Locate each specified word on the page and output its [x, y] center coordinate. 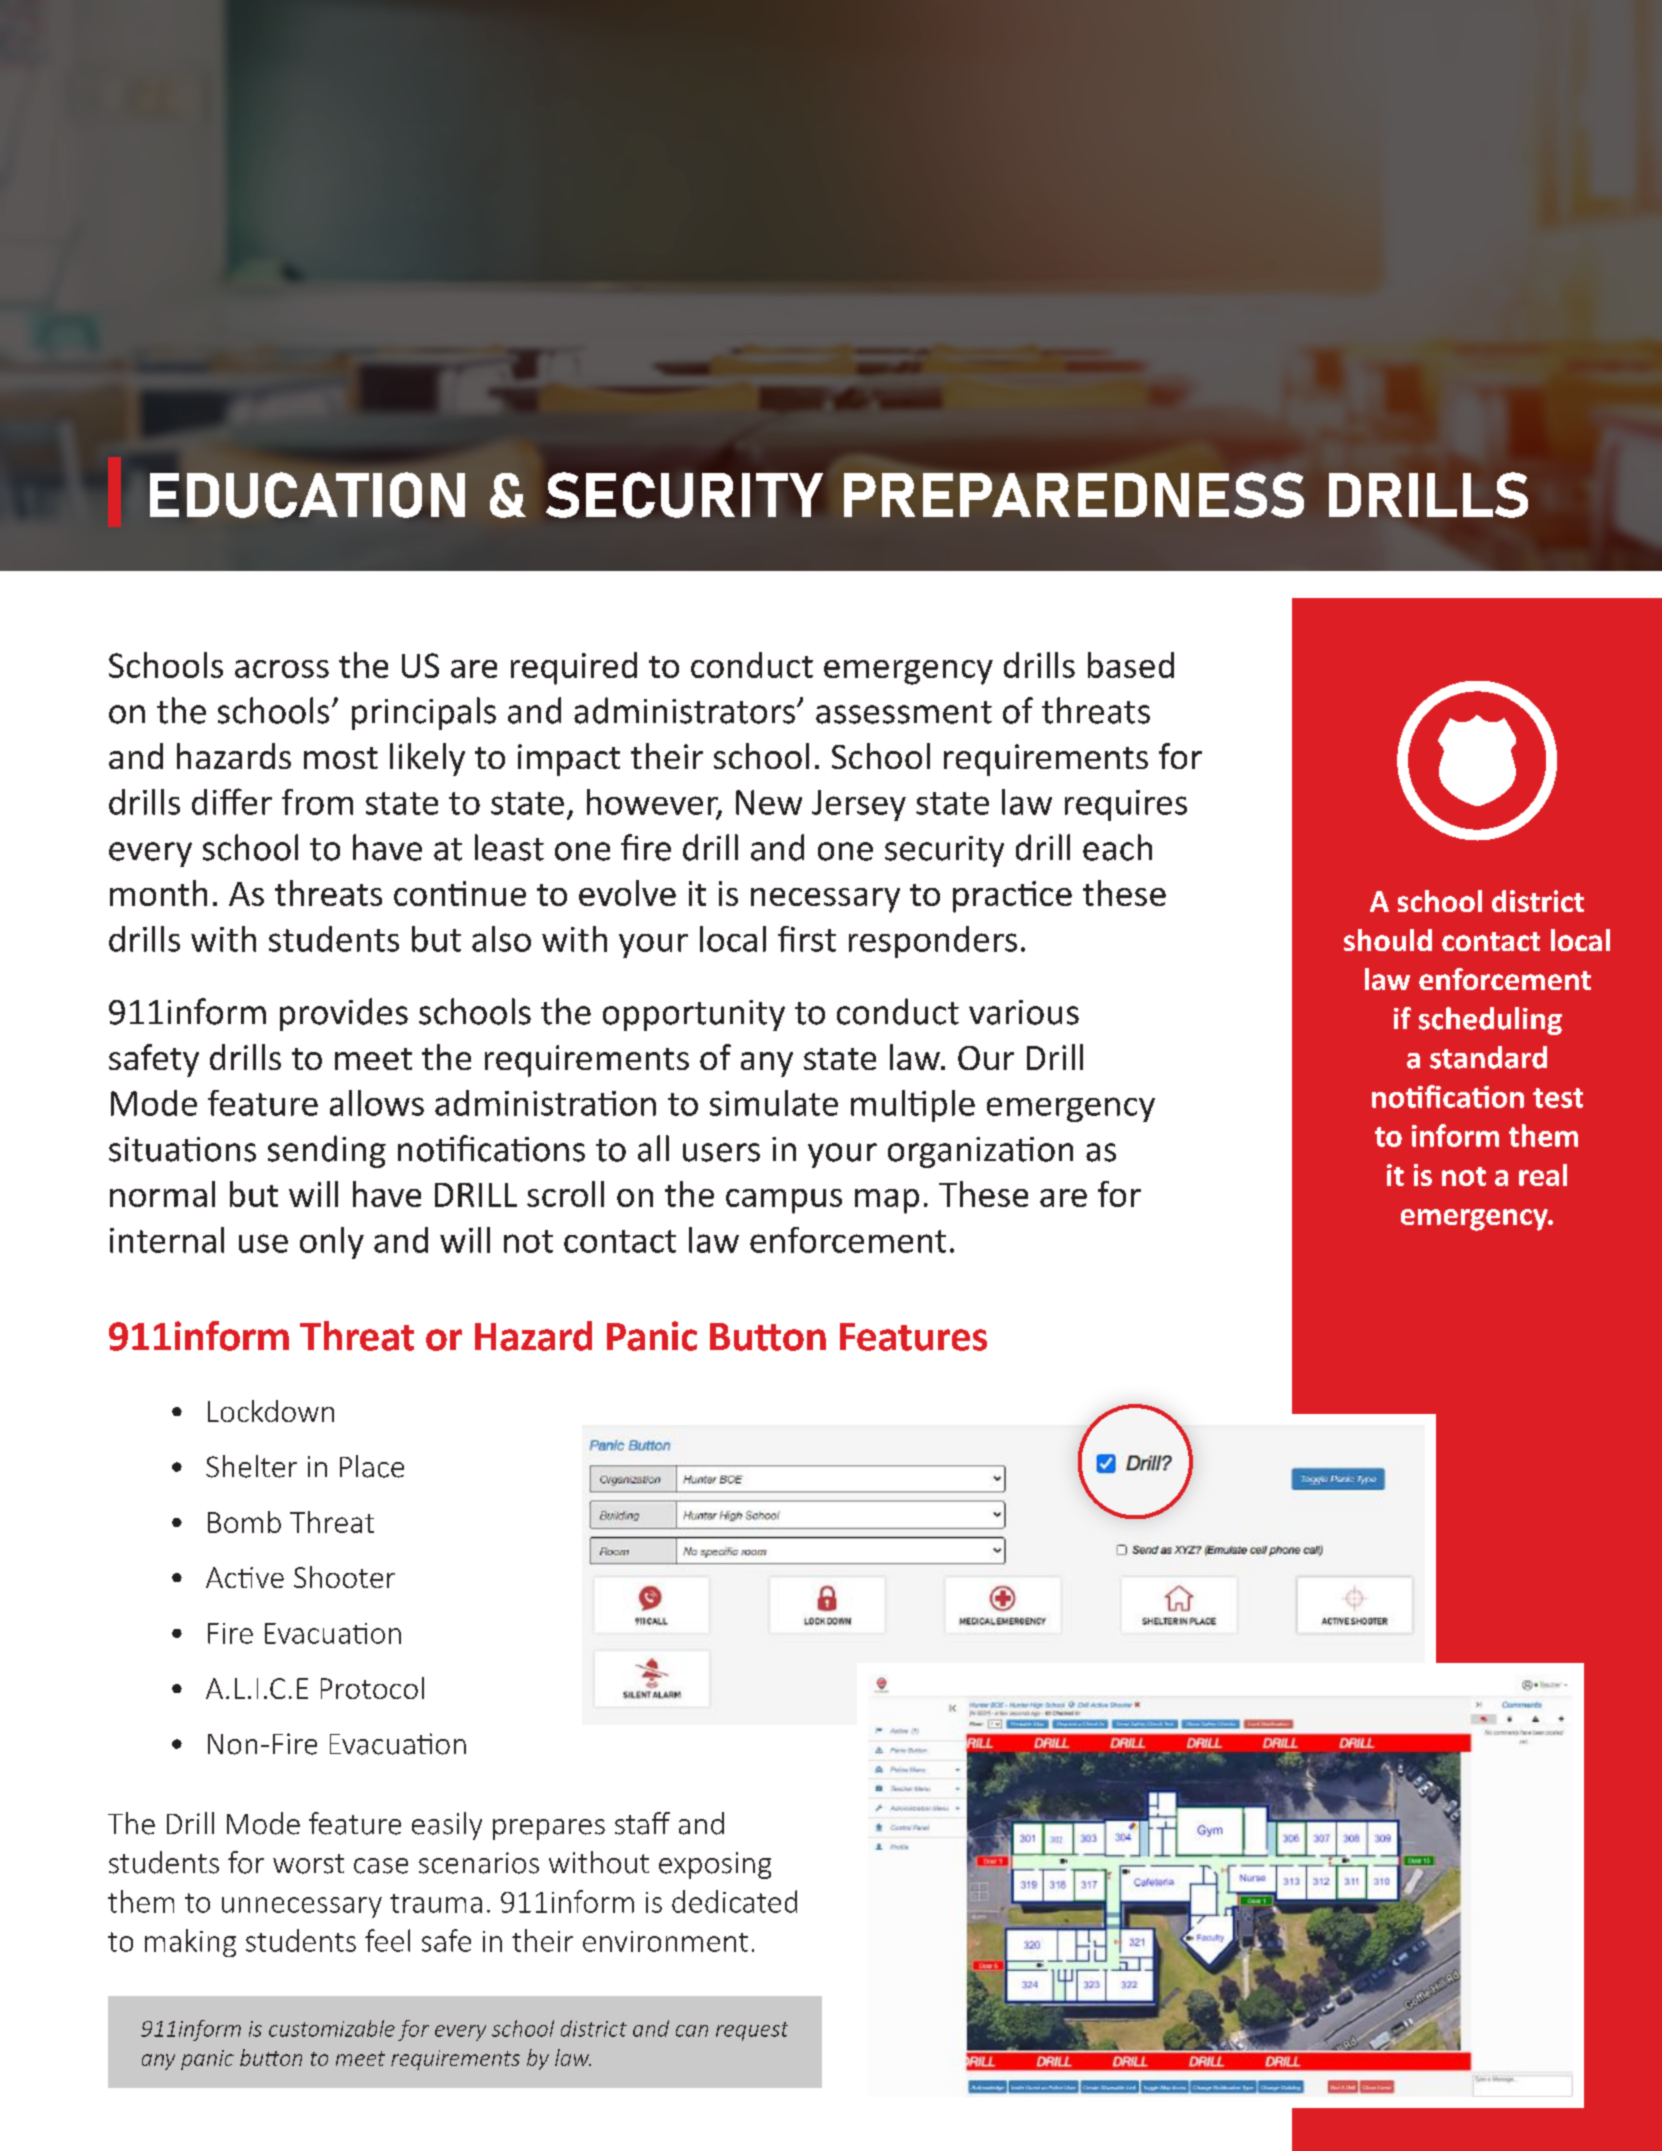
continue [460, 893]
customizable [332, 2028]
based [1131, 665]
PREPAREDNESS [1074, 495]
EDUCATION [307, 495]
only [332, 1243]
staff [642, 1823]
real [1543, 1175]
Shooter [344, 1577]
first [807, 939]
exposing [715, 1865]
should [1388, 940]
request [752, 2031]
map [887, 1201]
